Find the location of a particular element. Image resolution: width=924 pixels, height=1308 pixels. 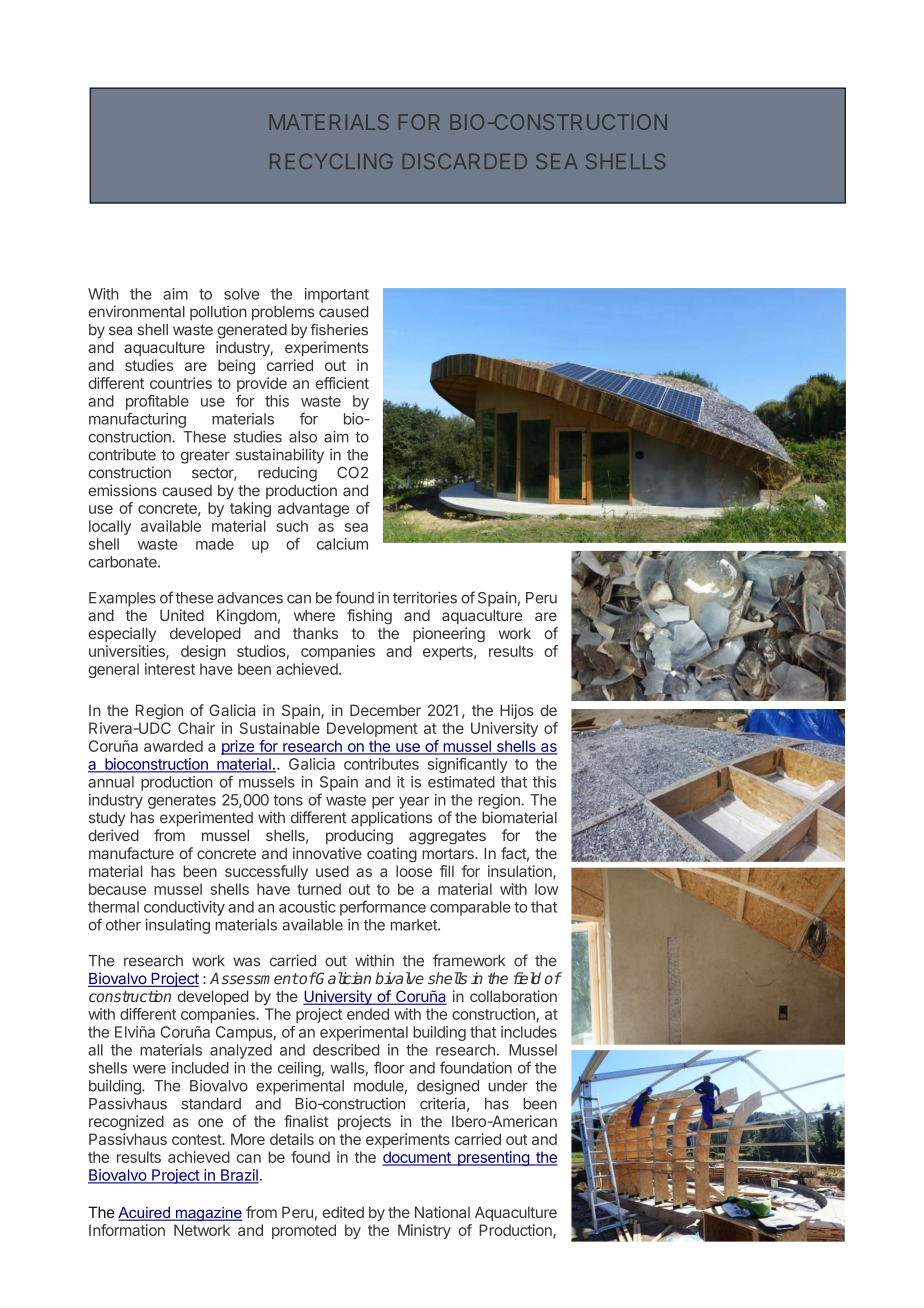

comparable is located at coordinates (470, 908).
